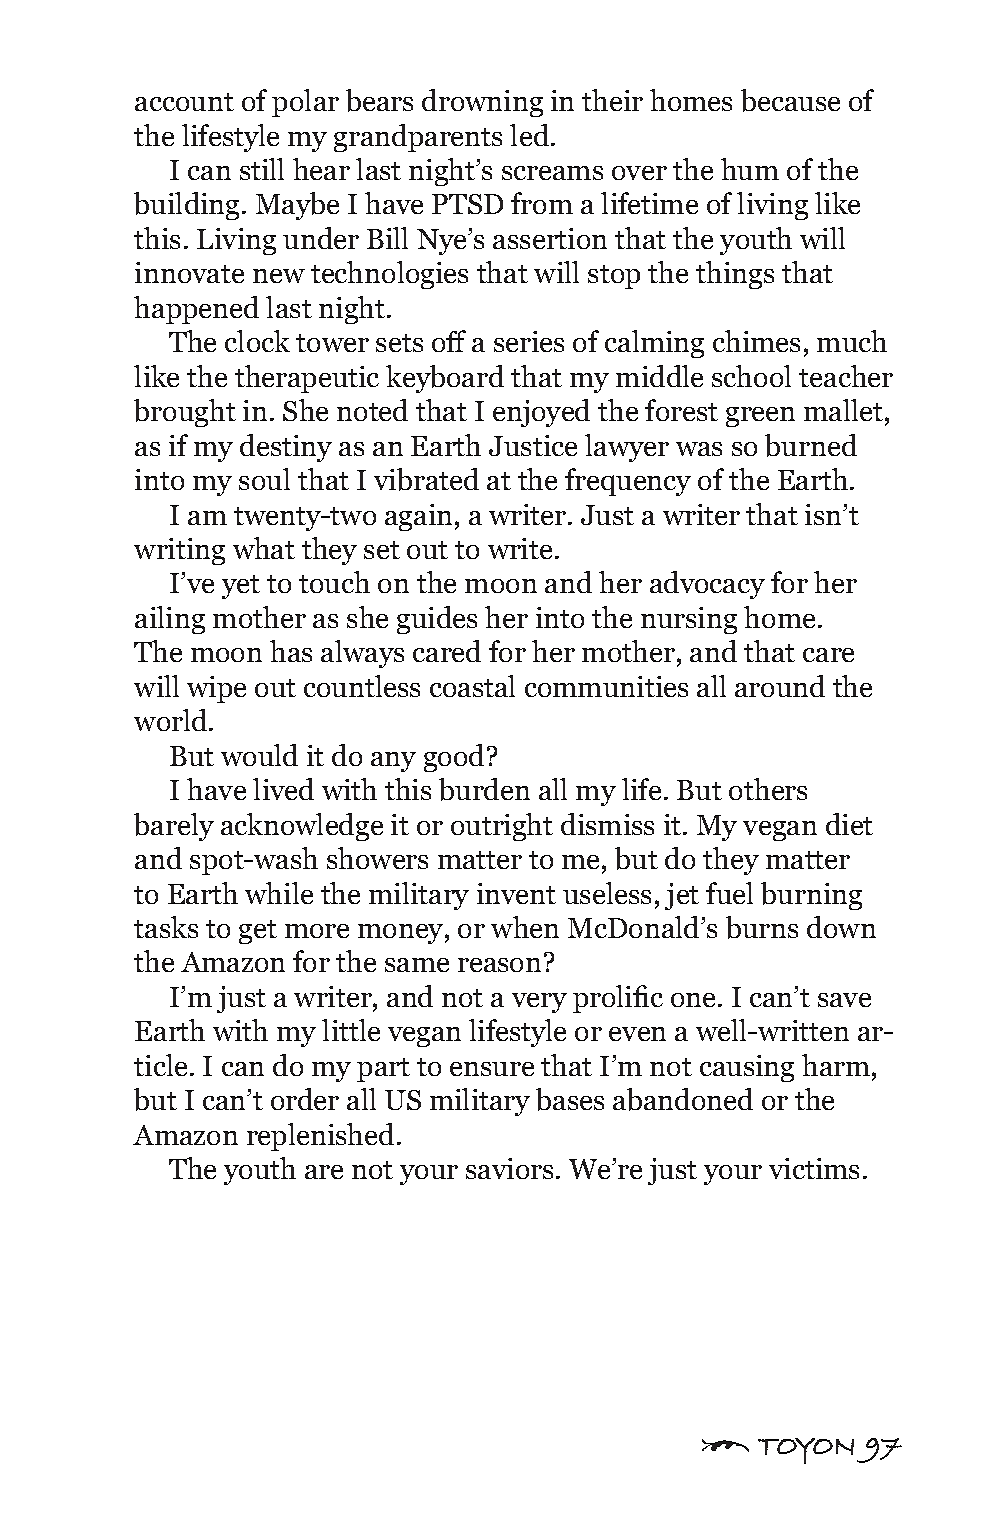 The height and width of the screenshot is (1528, 989). Describe the element at coordinates (790, 100) in the screenshot. I see `because` at that location.
